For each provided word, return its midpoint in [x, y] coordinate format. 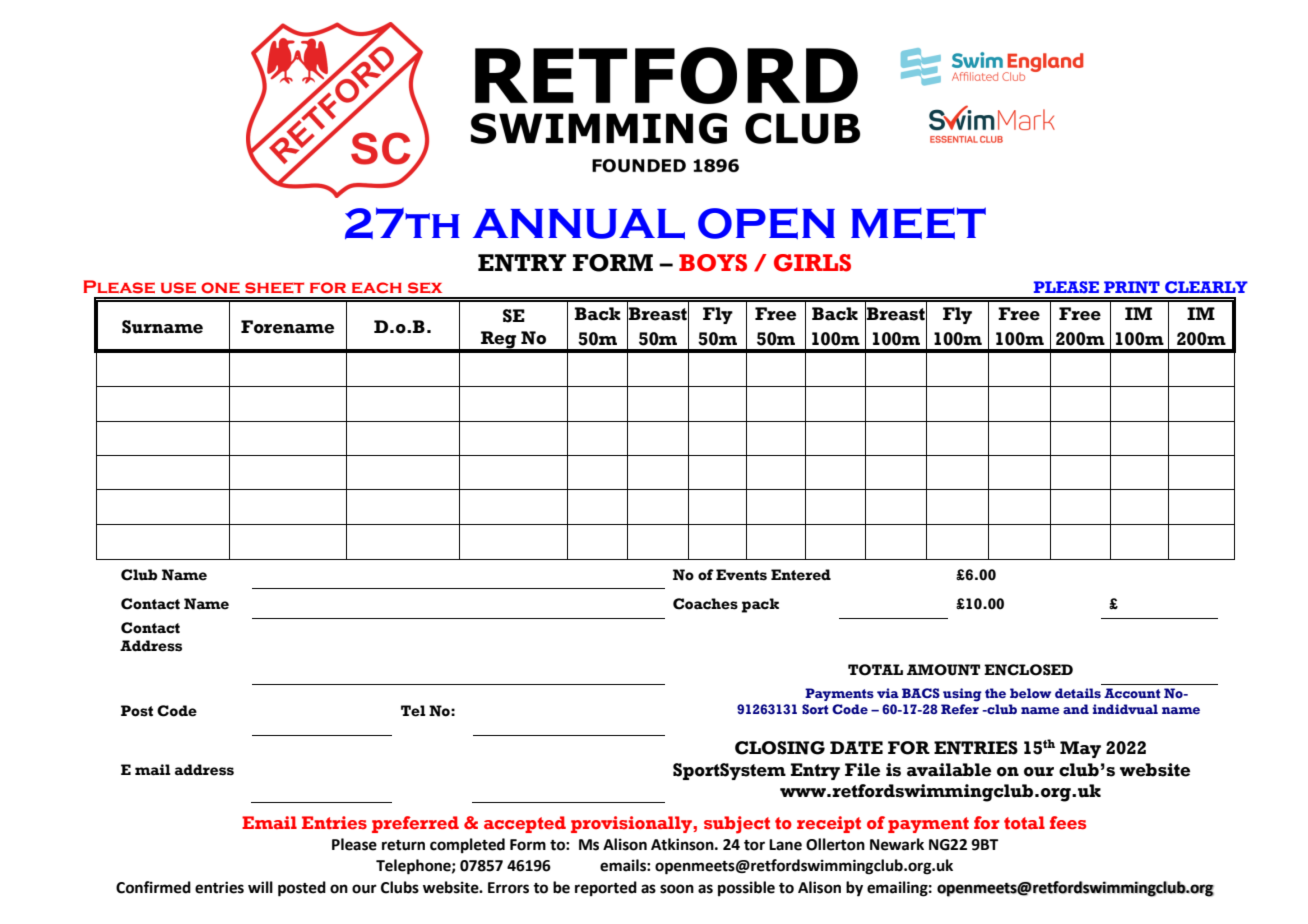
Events [741, 575]
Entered [801, 575]
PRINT [1132, 287]
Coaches [705, 604]
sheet [274, 288]
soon [677, 889]
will [260, 887]
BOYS [713, 263]
